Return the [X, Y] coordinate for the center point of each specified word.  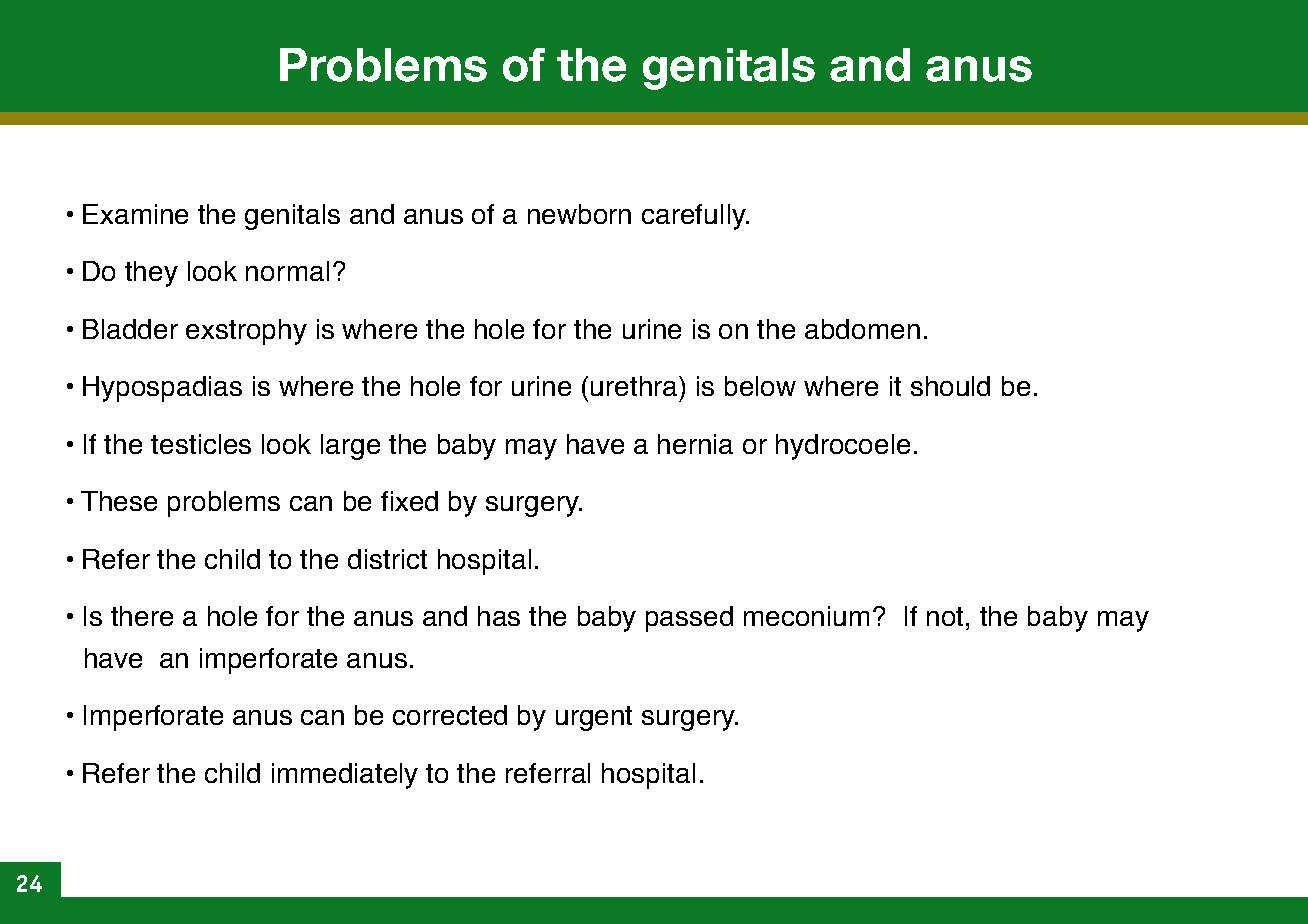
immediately [345, 776]
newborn [579, 214]
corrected [450, 715]
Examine [135, 214]
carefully [695, 217]
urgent [594, 718]
